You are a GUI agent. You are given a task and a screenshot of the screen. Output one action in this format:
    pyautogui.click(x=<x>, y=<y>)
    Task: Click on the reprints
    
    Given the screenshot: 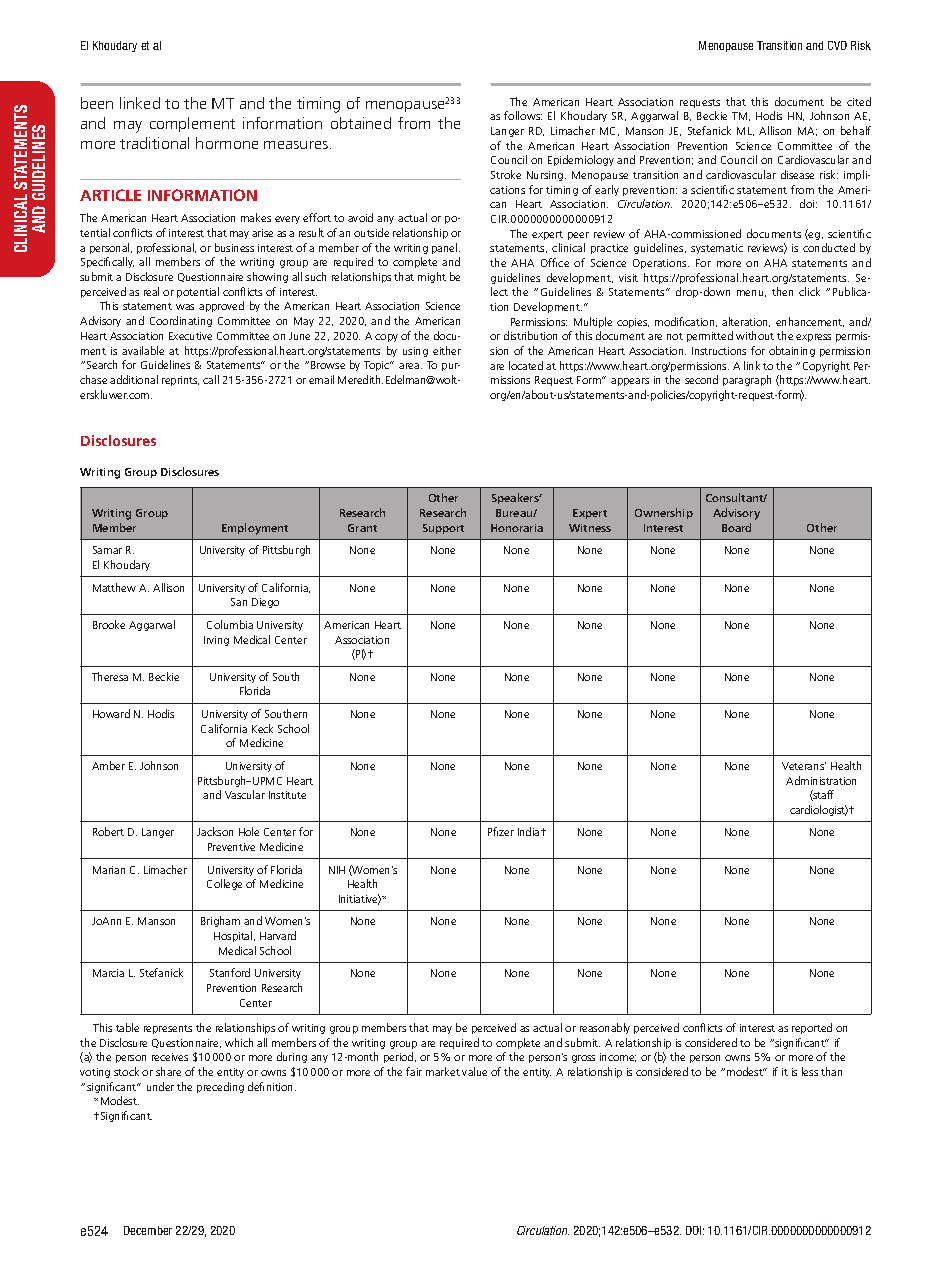 What is the action you would take?
    pyautogui.click(x=180, y=381)
